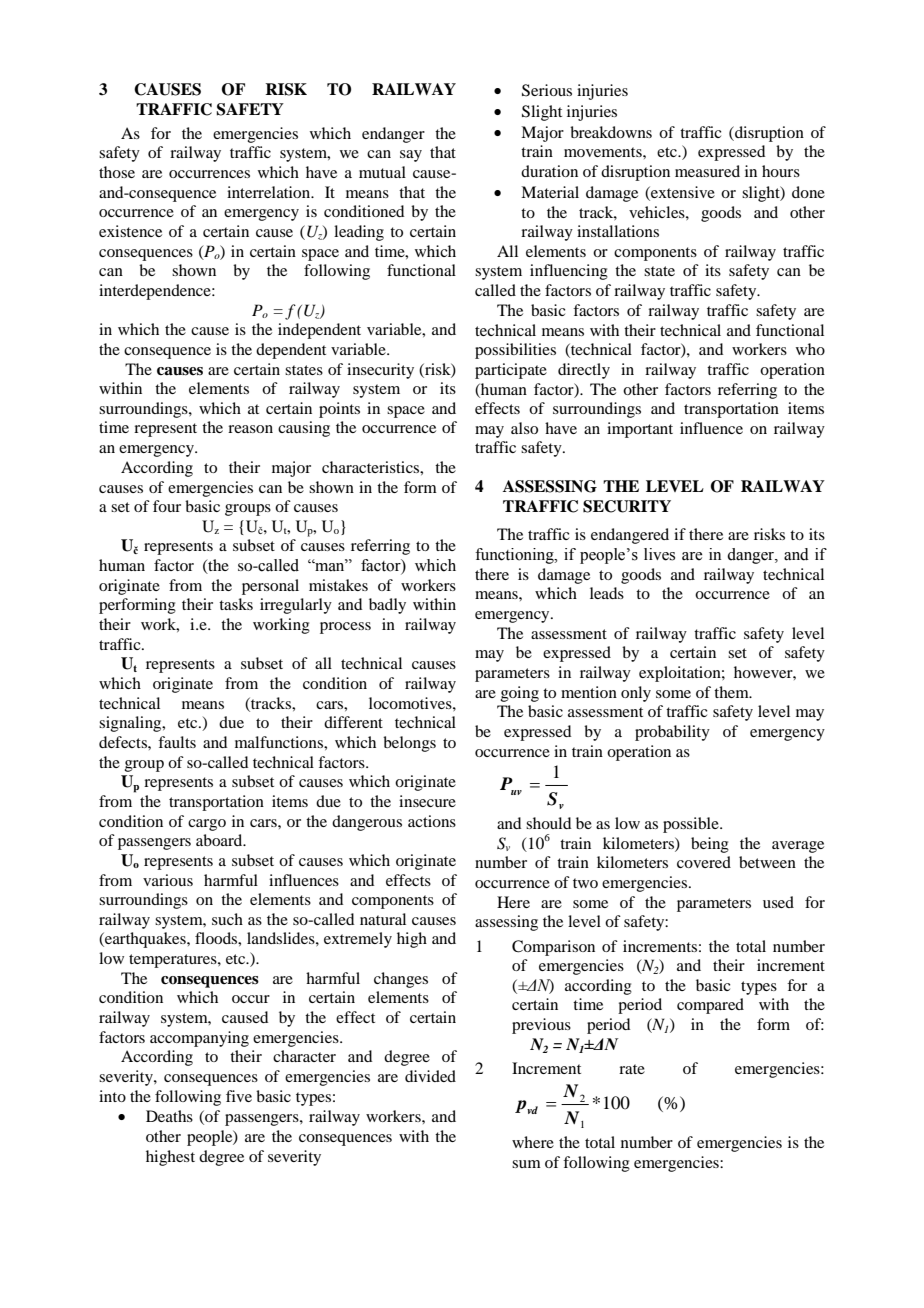  I want to click on measured, so click(707, 171).
